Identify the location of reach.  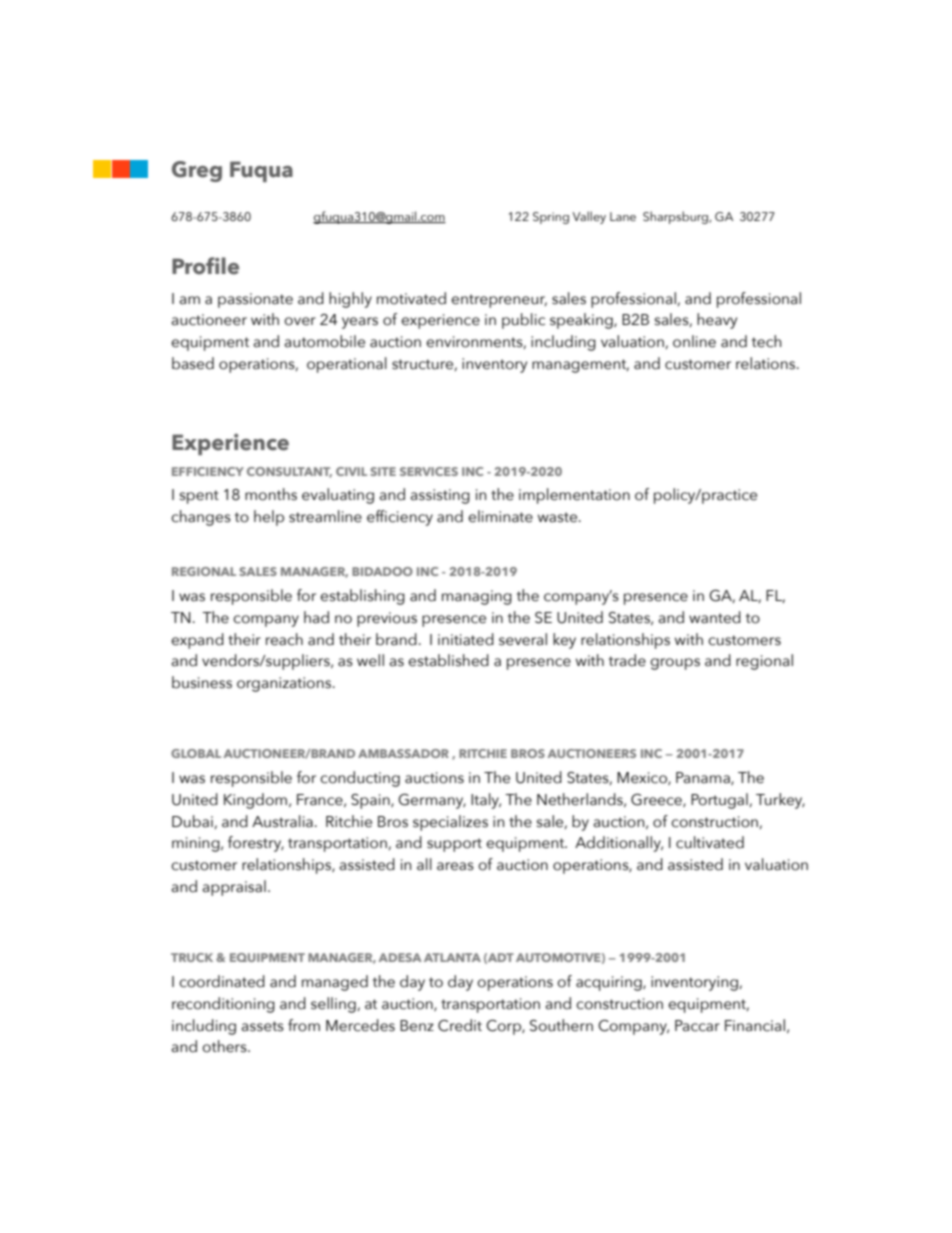
(284, 639).
